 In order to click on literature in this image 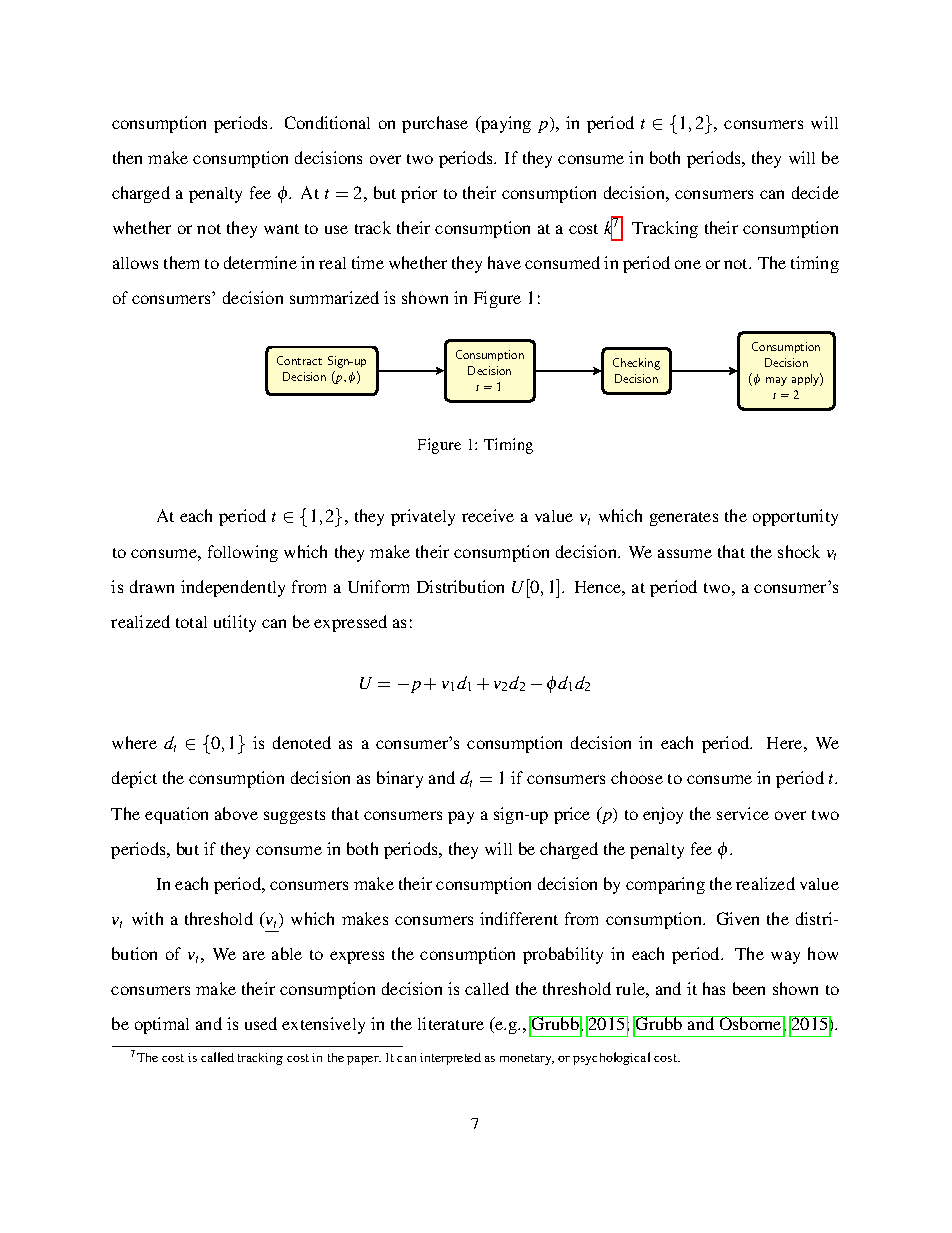, I will do `click(451, 1023)`.
